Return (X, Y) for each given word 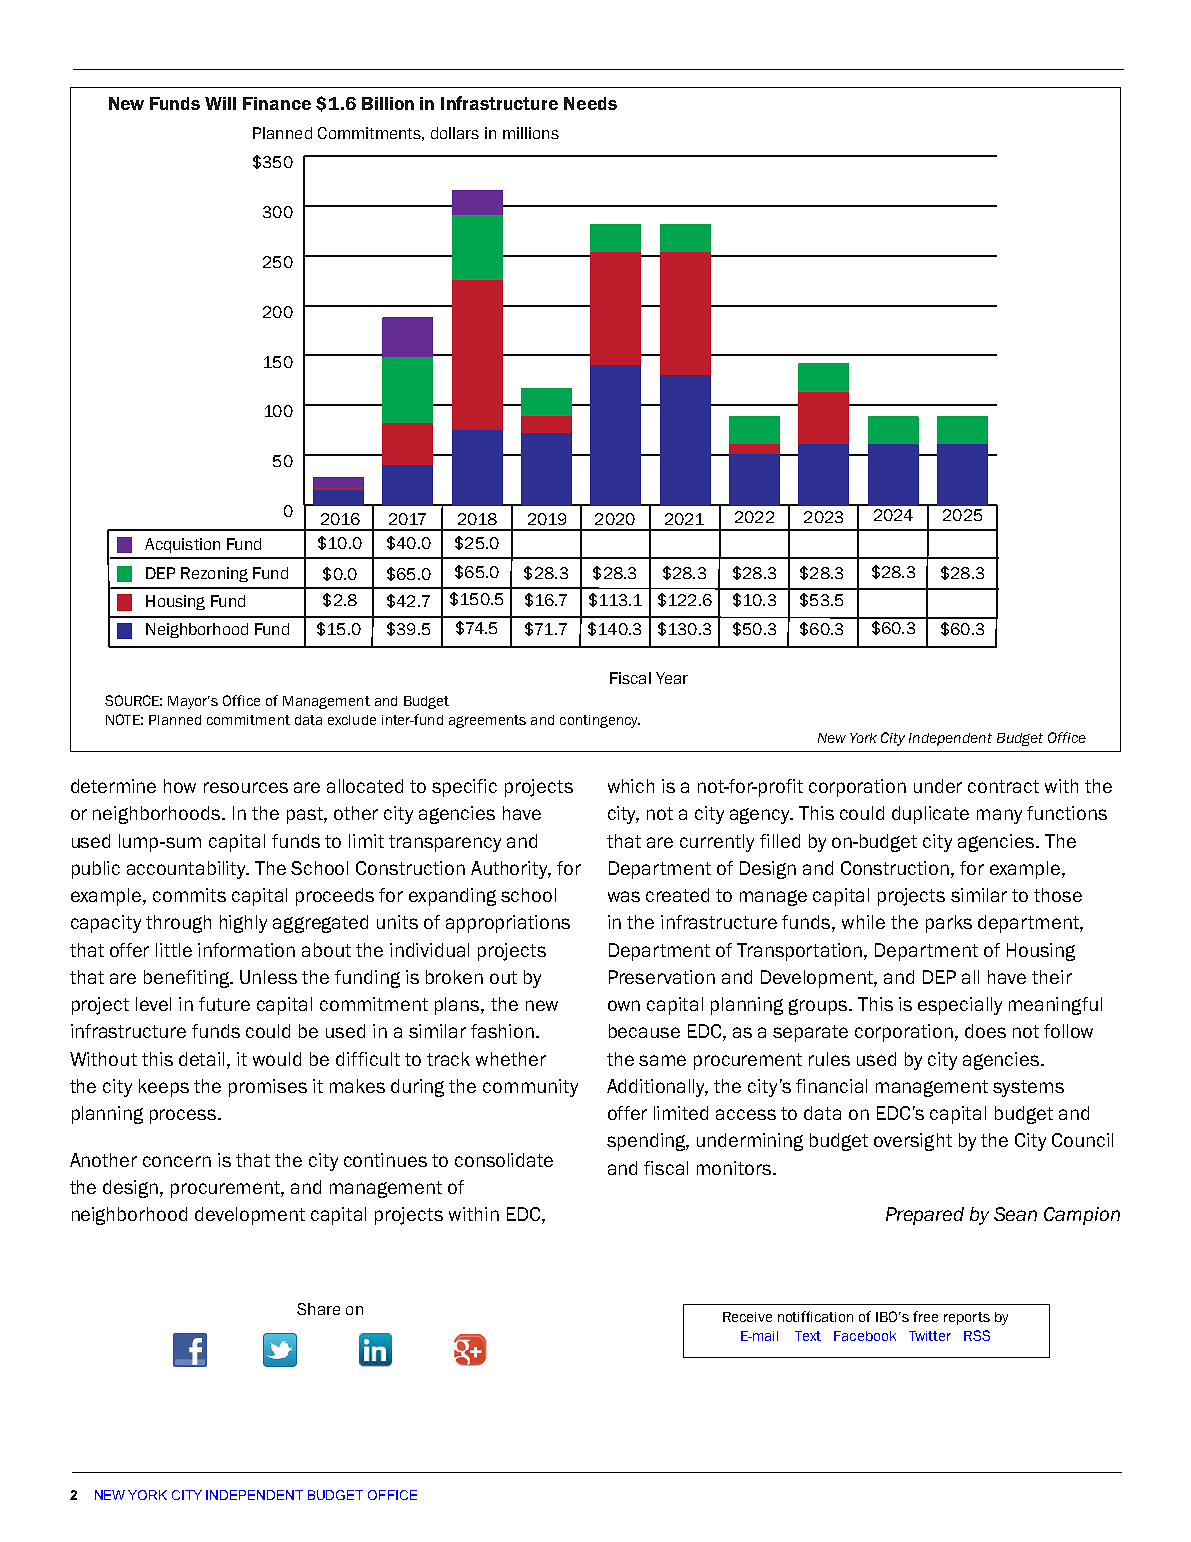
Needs (590, 103)
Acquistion (182, 545)
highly (243, 924)
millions (531, 133)
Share (318, 1309)
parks (949, 924)
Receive (747, 1317)
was (624, 896)
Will (220, 103)
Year (672, 678)
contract (1003, 786)
